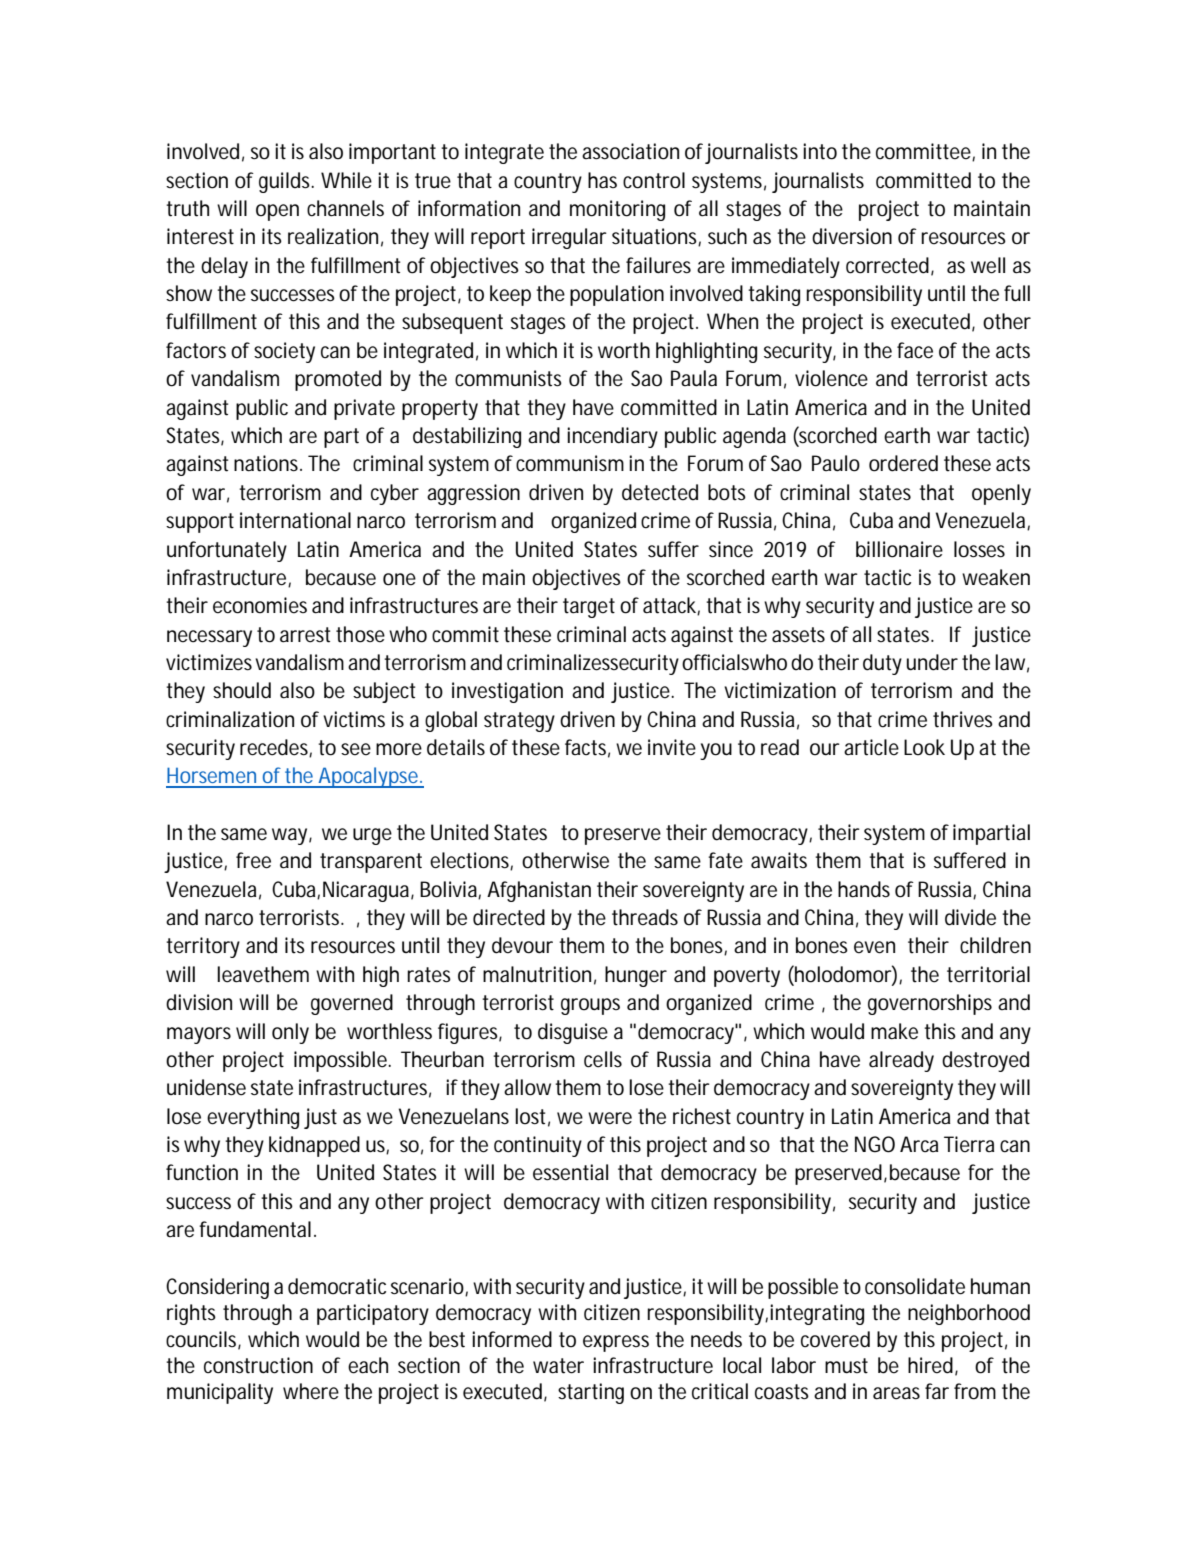 Image resolution: width=1198 pixels, height=1550 pixels. Describe the element at coordinates (258, 1365) in the screenshot. I see `construction` at that location.
